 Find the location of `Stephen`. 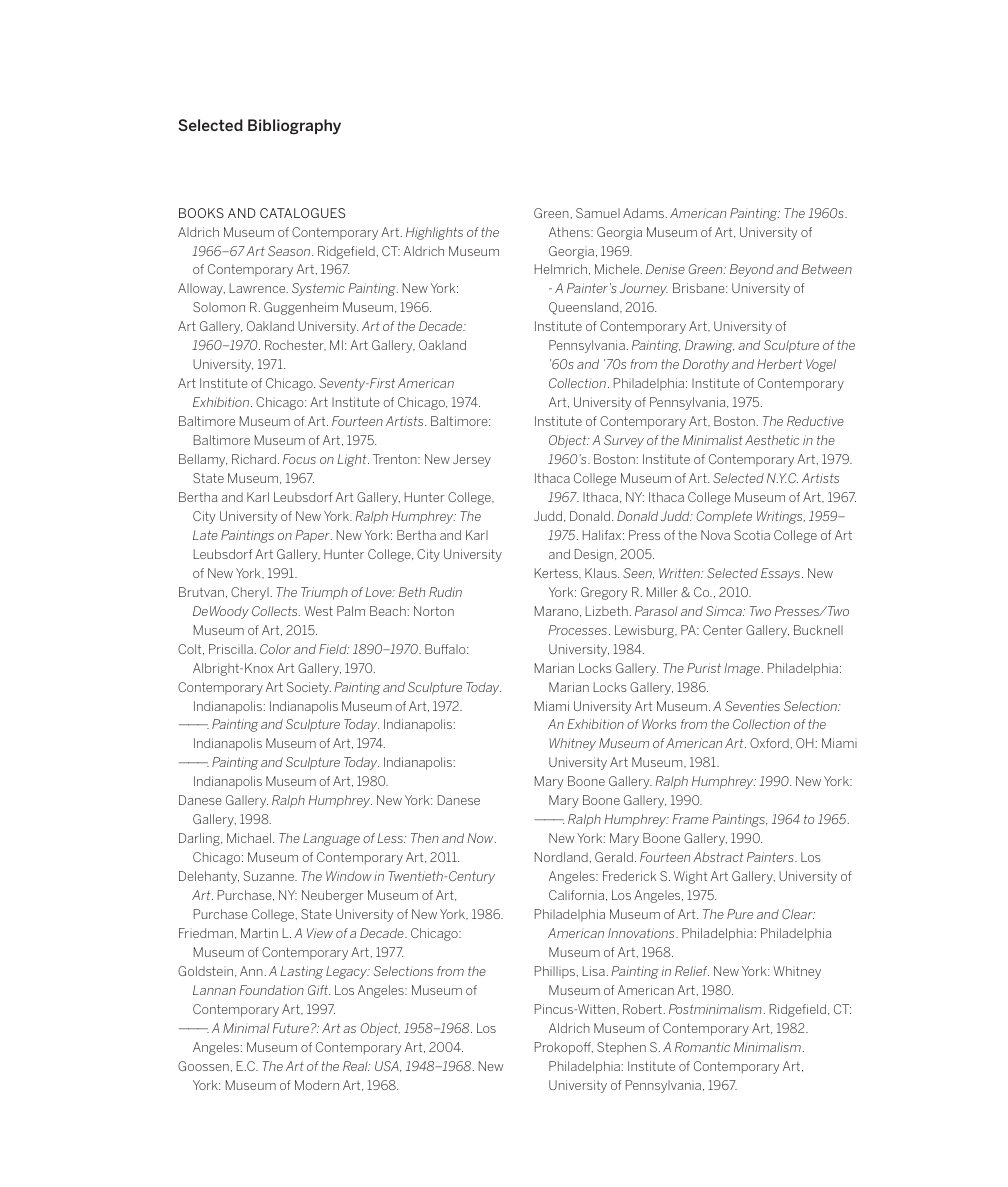

Stephen is located at coordinates (621, 1048).
